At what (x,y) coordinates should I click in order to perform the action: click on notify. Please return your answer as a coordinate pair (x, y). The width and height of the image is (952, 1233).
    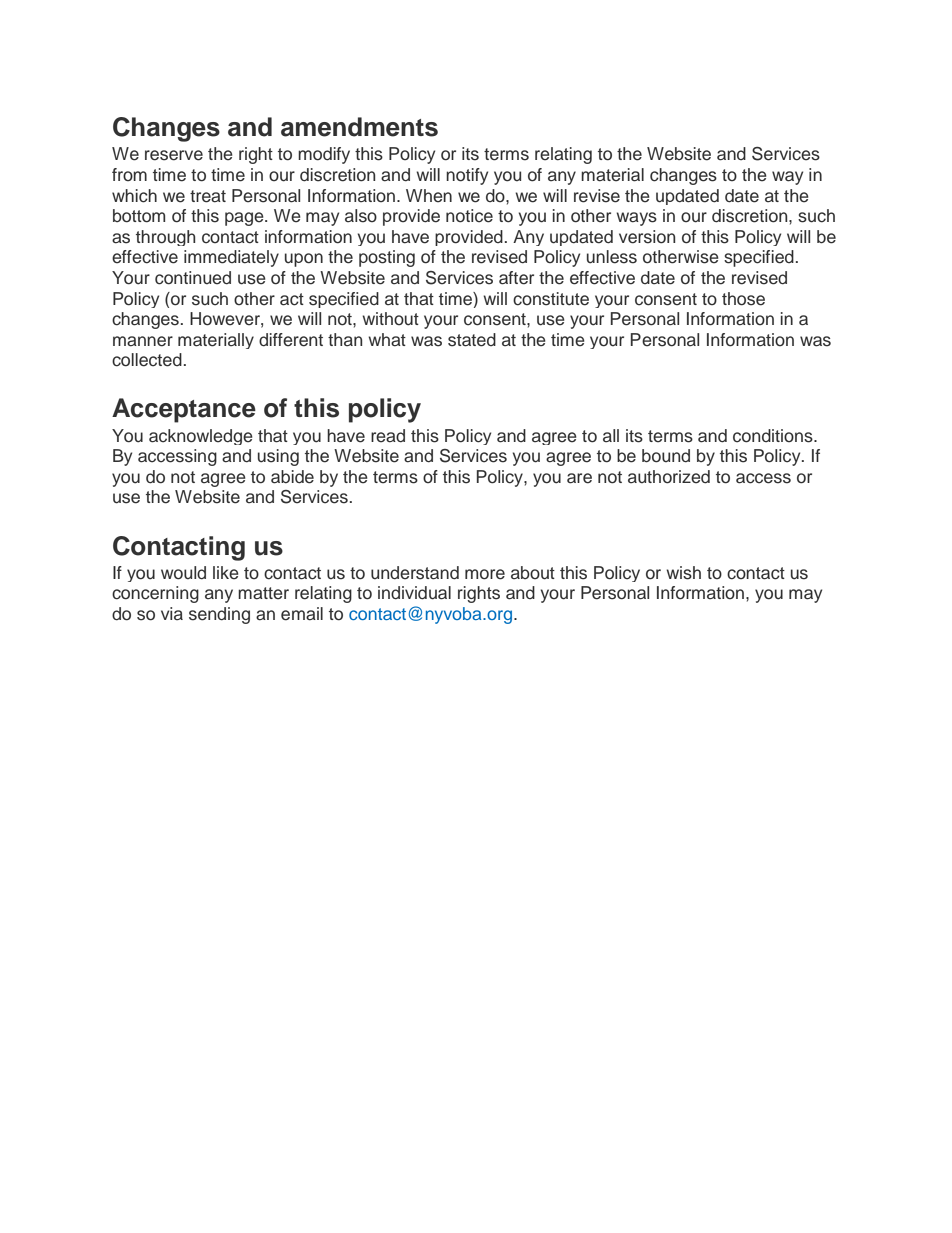
    Looking at the image, I should click on (467, 176).
